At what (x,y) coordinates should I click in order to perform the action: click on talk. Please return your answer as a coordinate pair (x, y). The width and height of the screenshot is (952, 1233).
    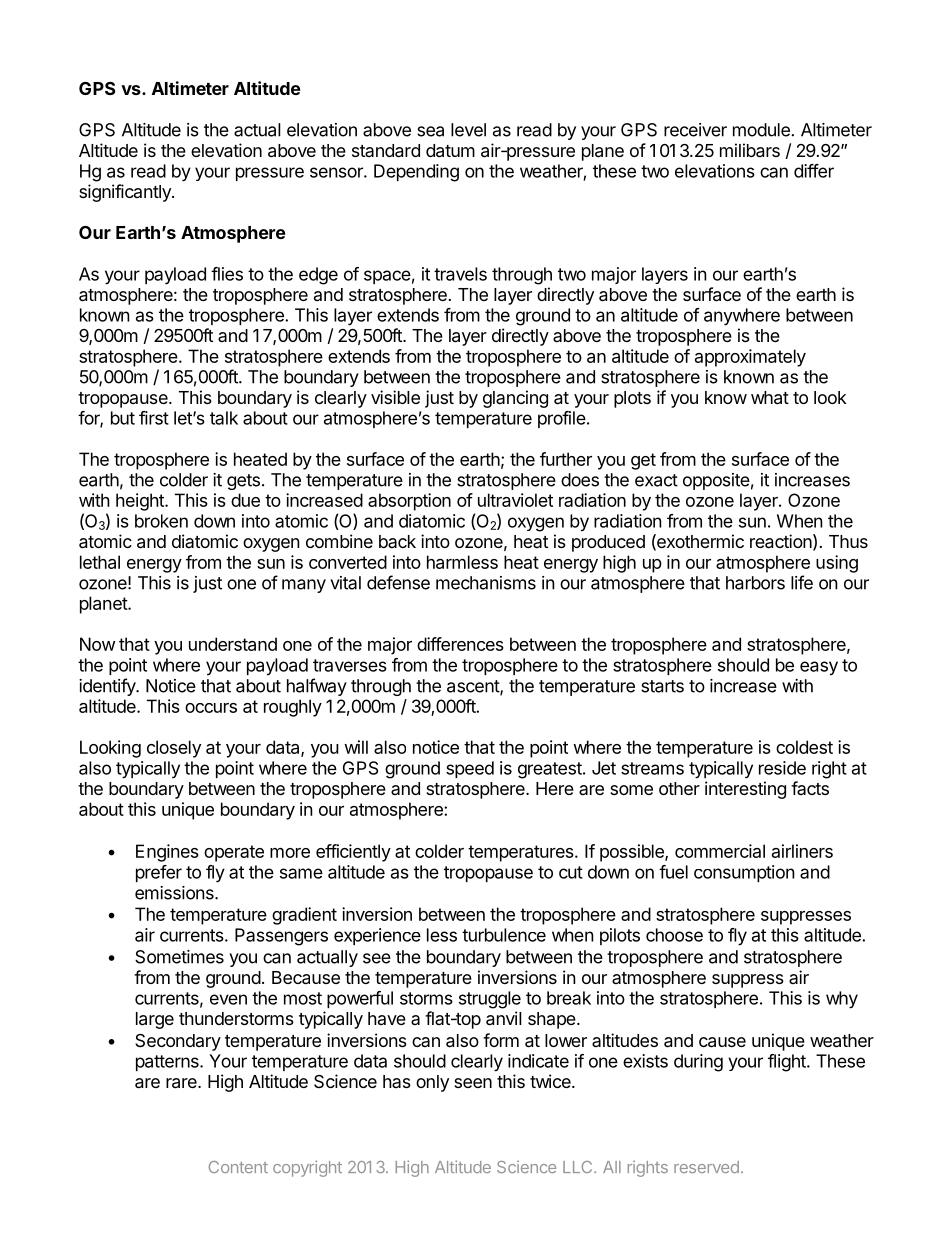
    Looking at the image, I should click on (224, 418).
